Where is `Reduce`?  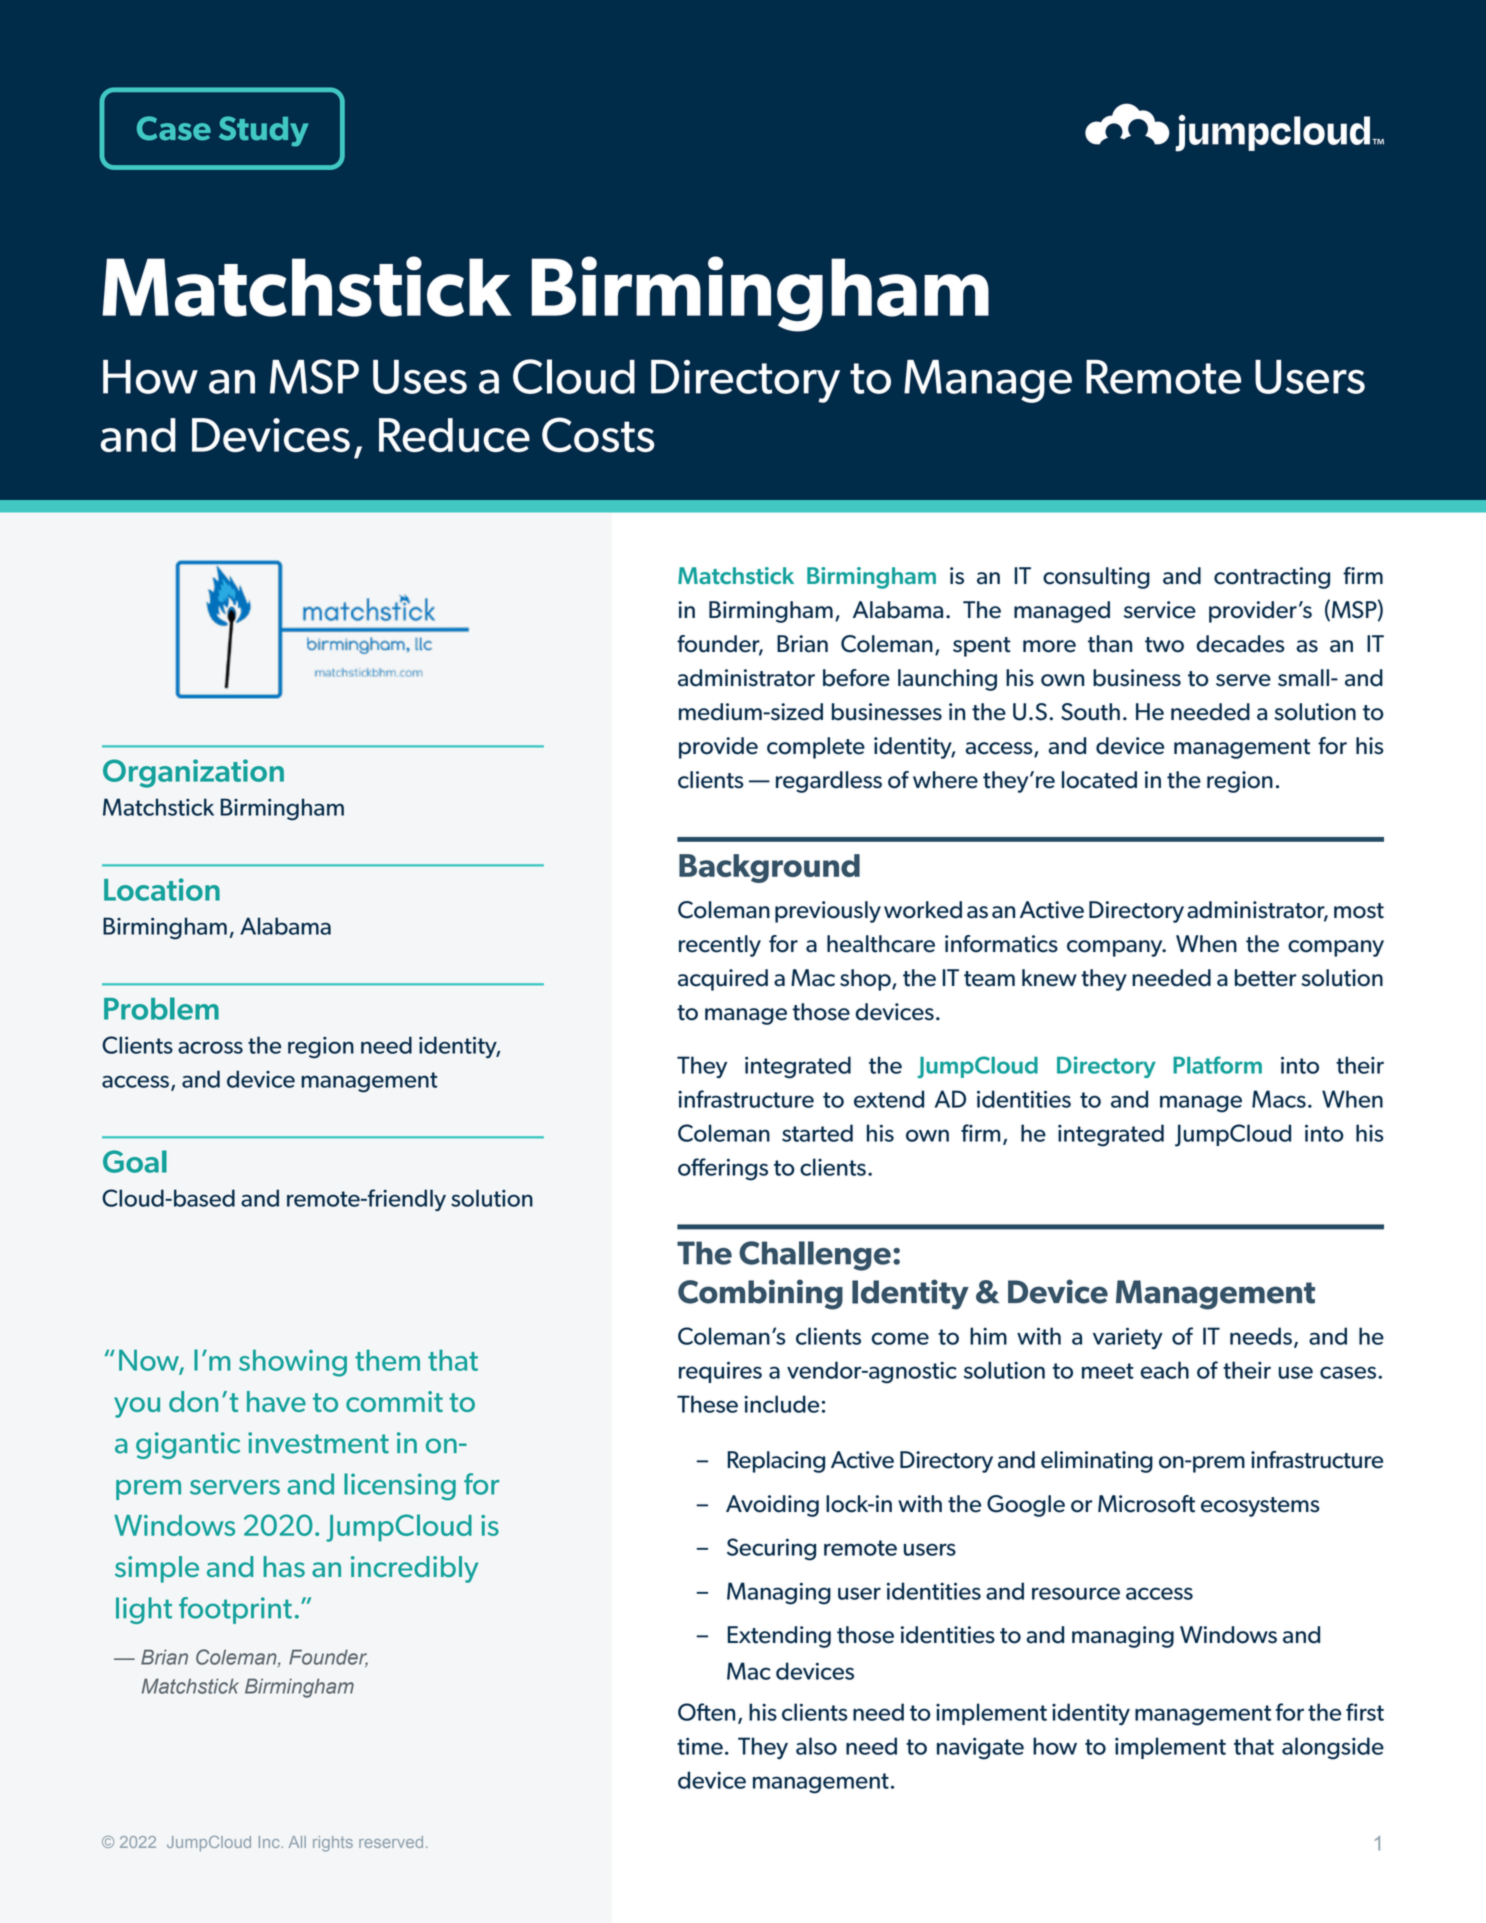
Reduce is located at coordinates (454, 435).
